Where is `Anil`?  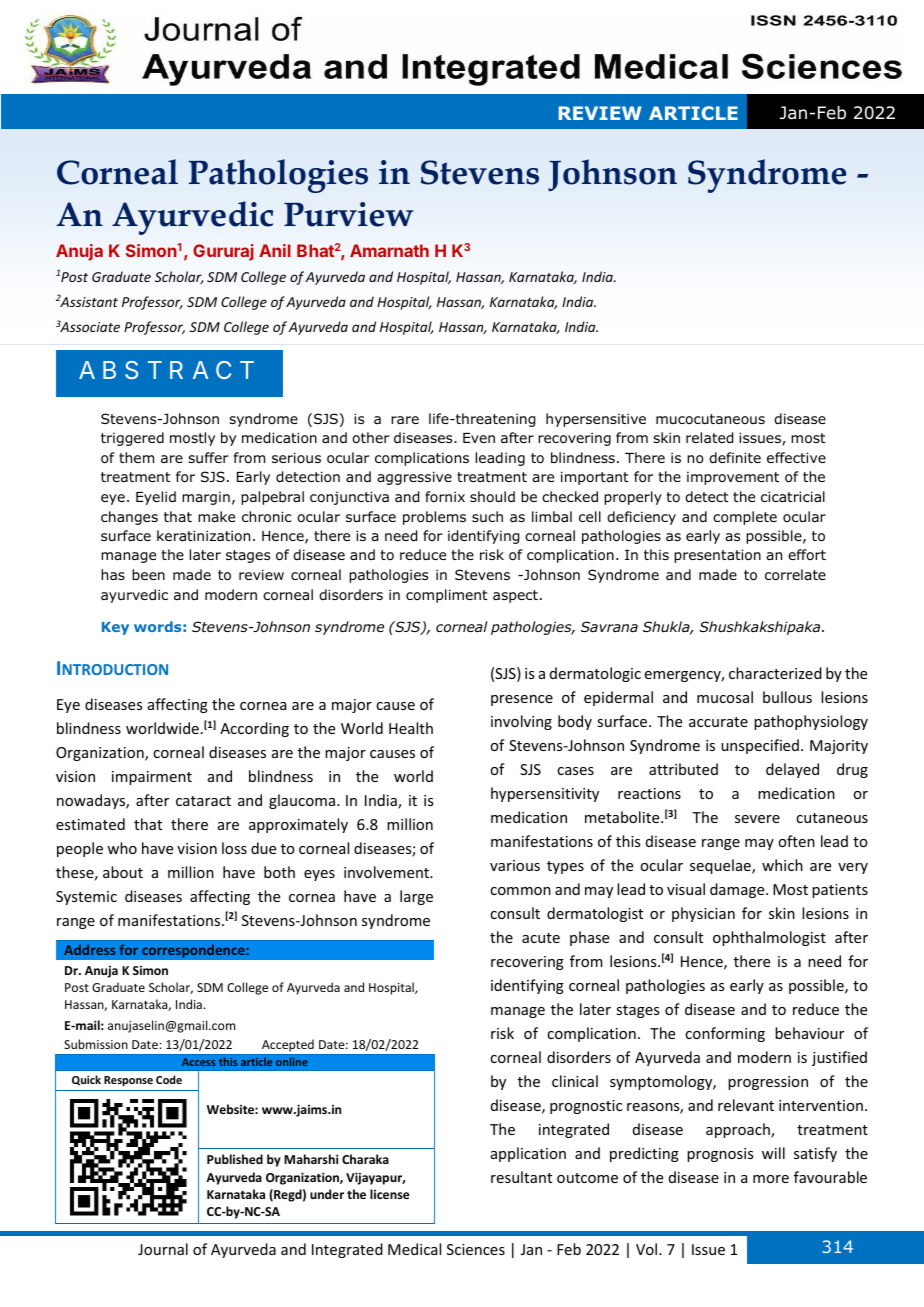 Anil is located at coordinates (275, 250).
